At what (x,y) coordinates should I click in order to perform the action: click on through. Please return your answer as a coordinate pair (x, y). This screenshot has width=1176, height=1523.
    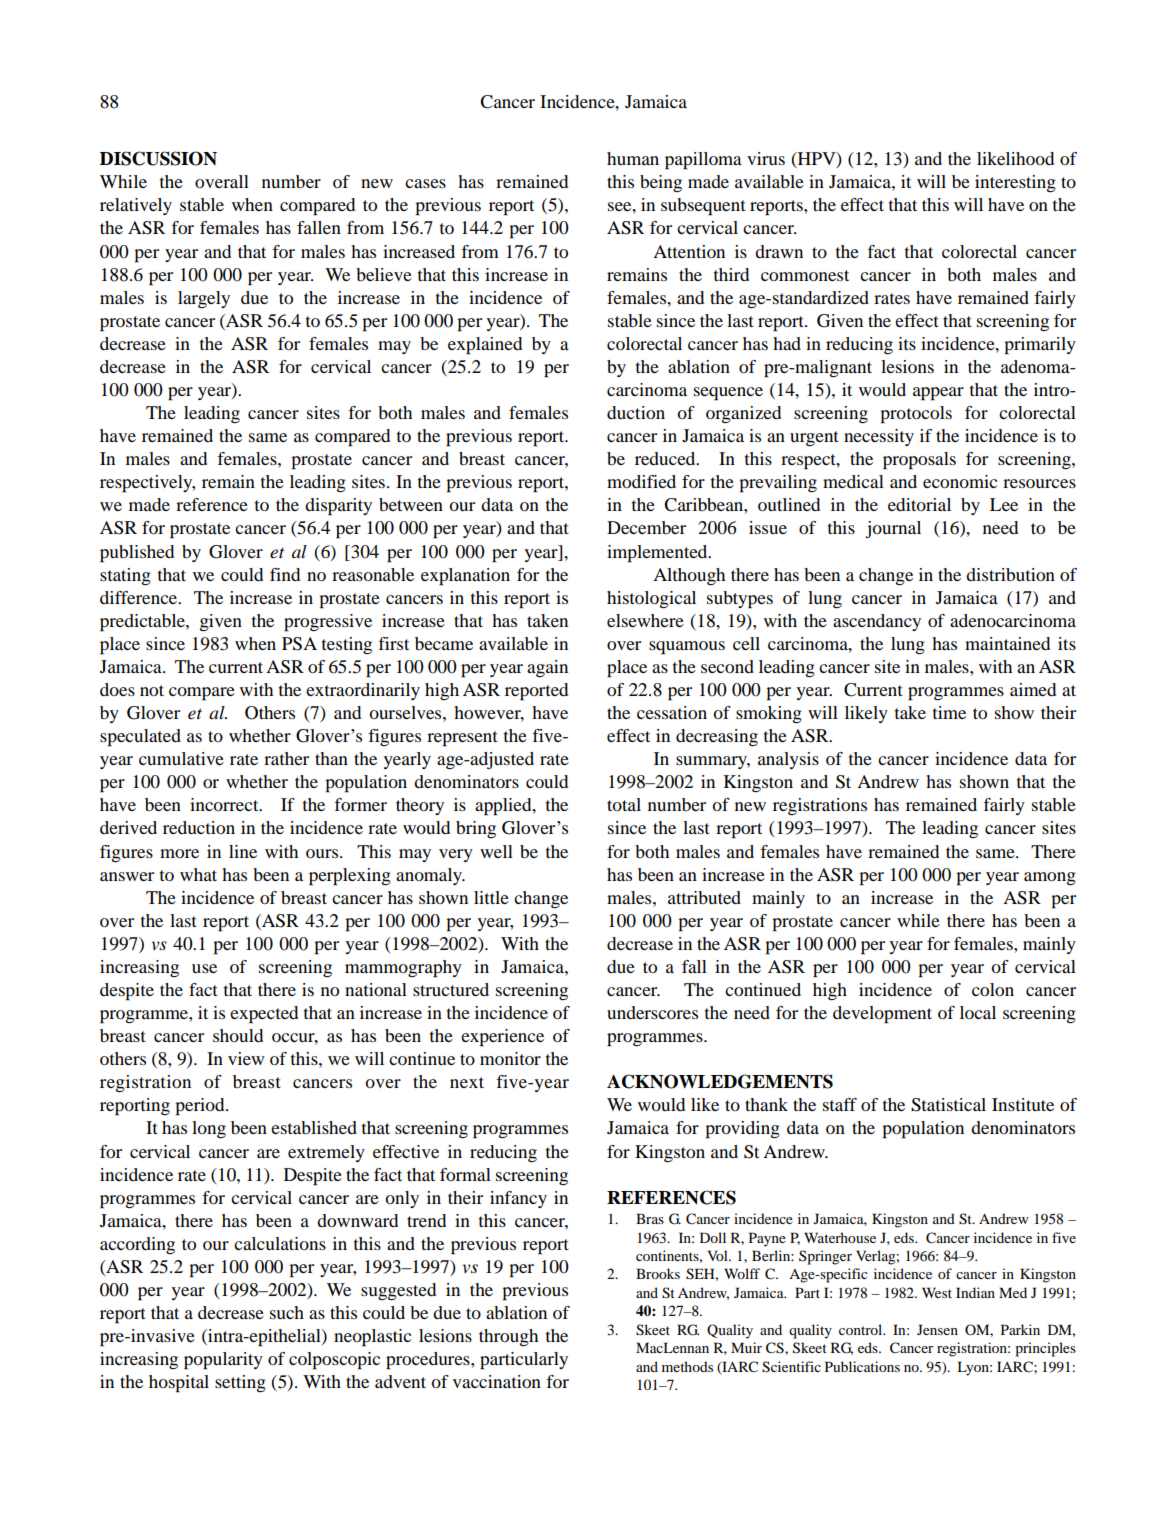
    Looking at the image, I should click on (508, 1337).
